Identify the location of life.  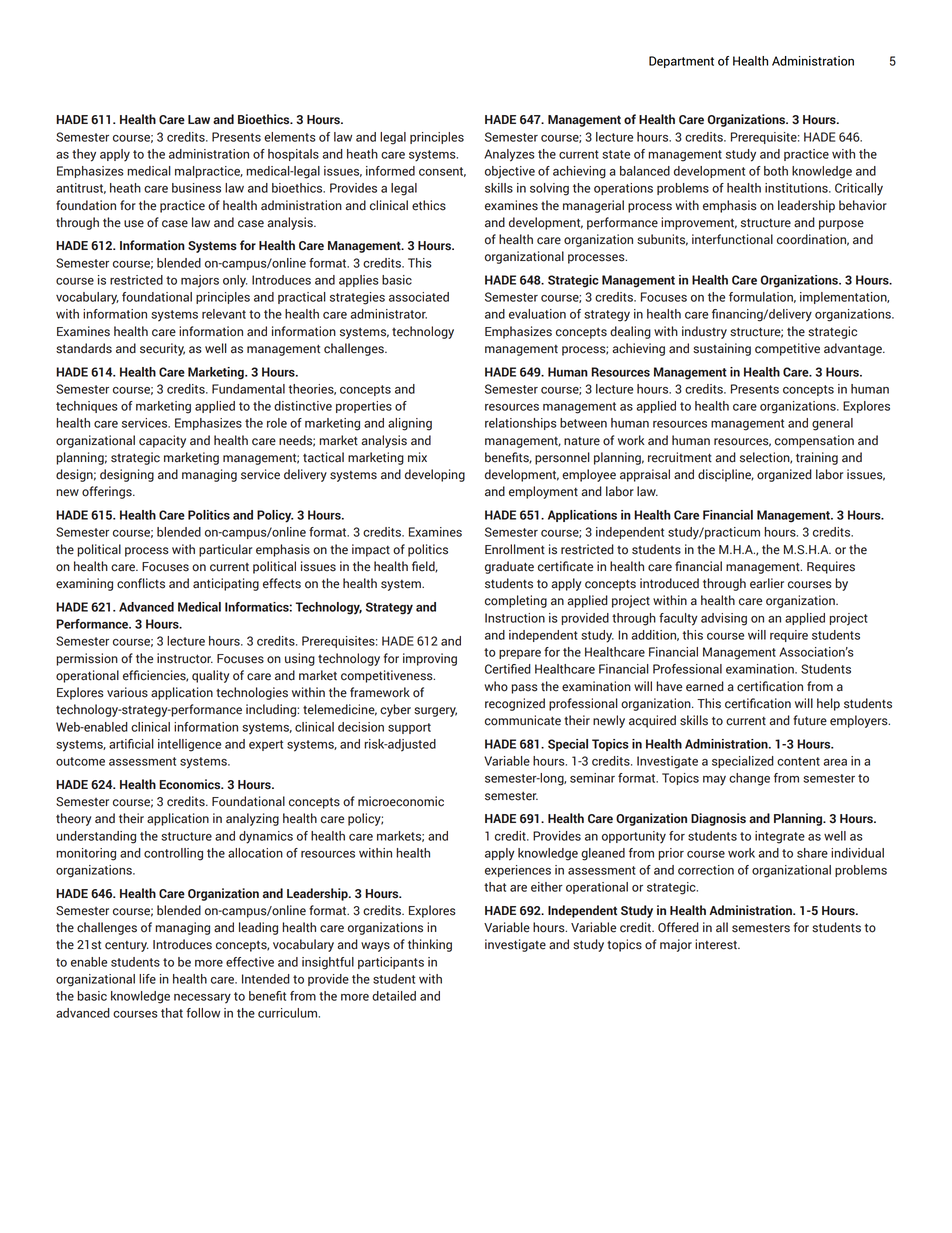
(147, 979).
